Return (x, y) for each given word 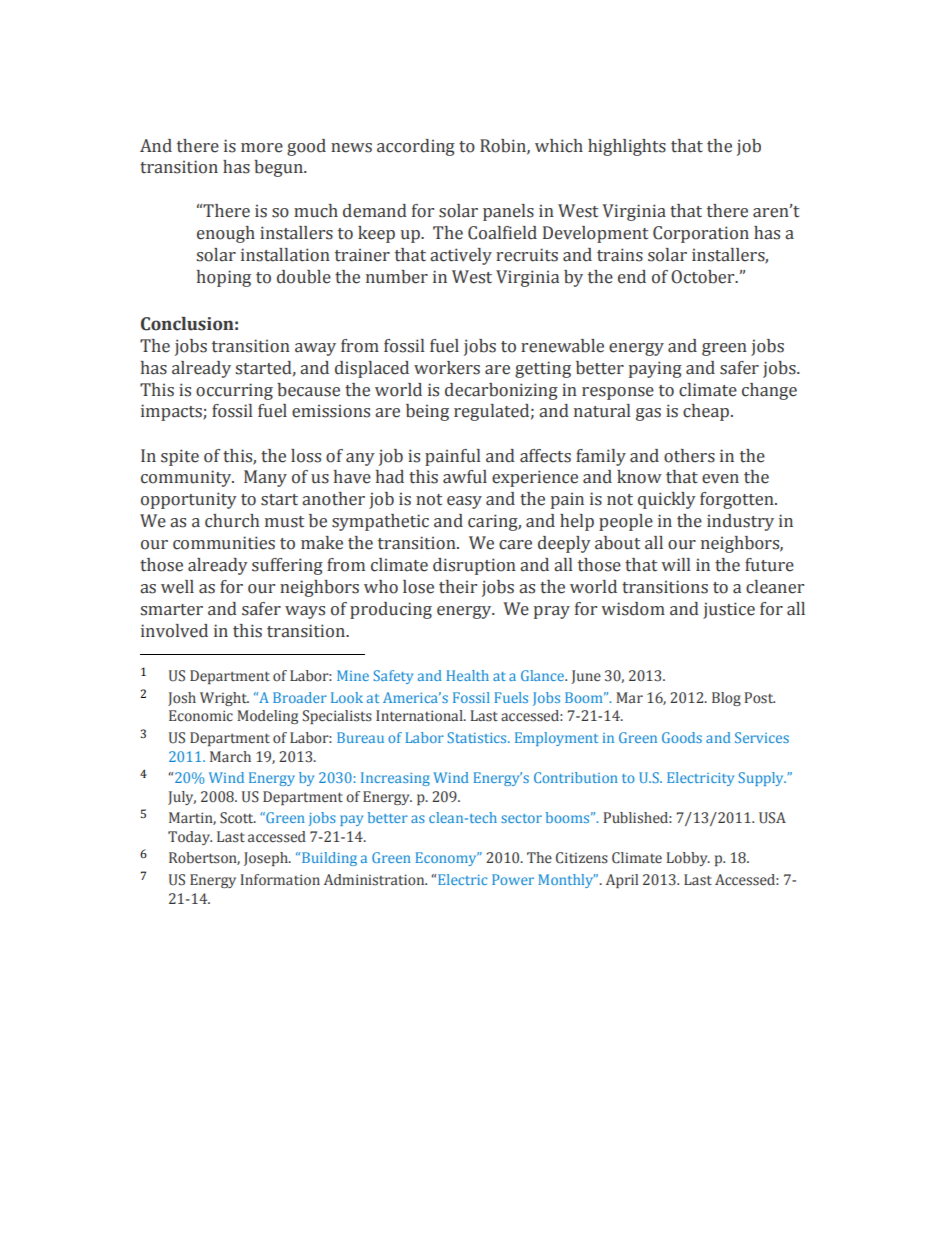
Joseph (267, 859)
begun (279, 168)
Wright (224, 699)
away (315, 349)
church (232, 521)
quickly (667, 500)
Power (513, 879)
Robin (504, 146)
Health (468, 675)
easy (464, 502)
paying (655, 369)
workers (447, 368)
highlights (627, 147)
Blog (726, 699)
